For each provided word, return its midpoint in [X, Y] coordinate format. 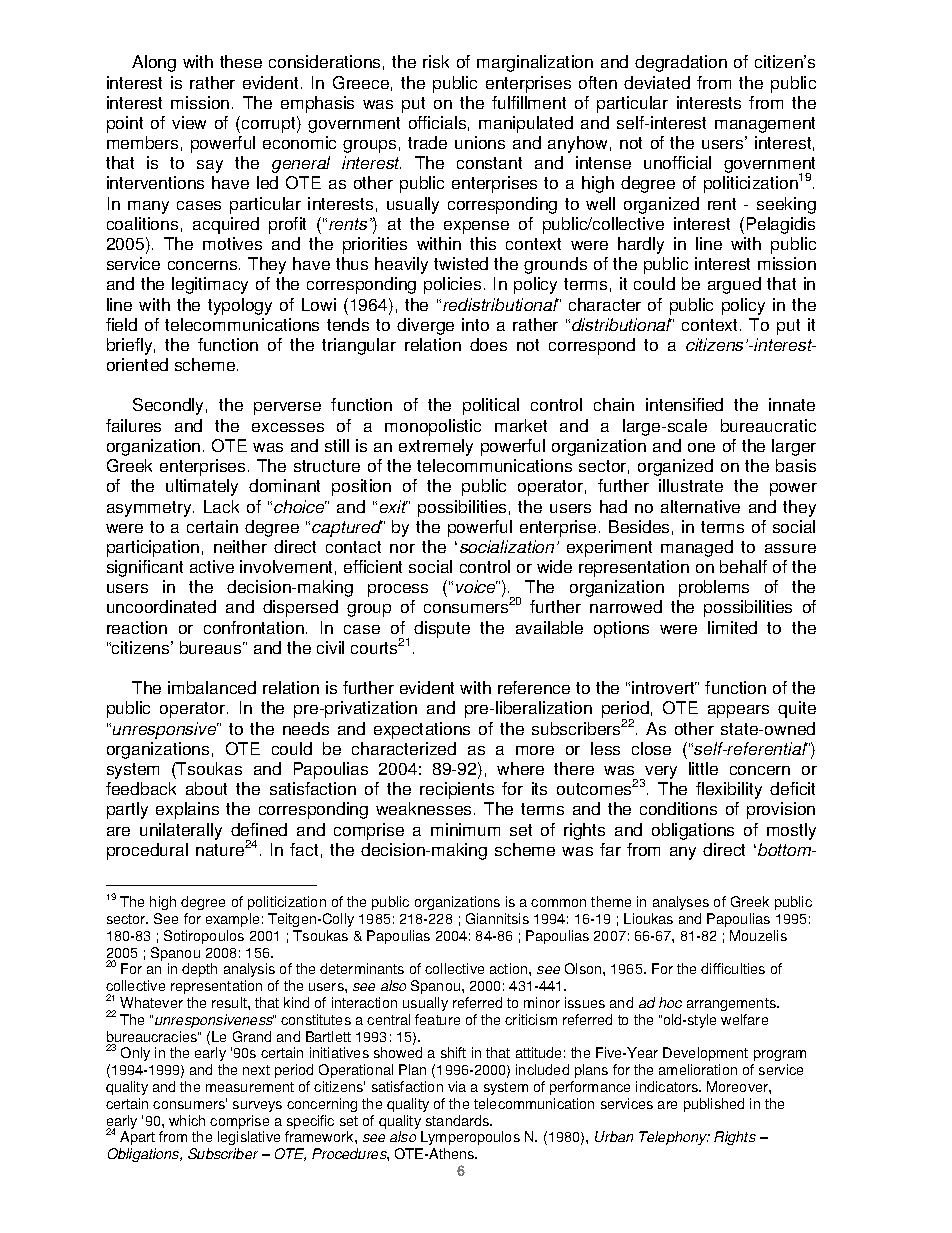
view [189, 122]
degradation [681, 63]
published [714, 1105]
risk [436, 61]
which [187, 1120]
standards [458, 1120]
